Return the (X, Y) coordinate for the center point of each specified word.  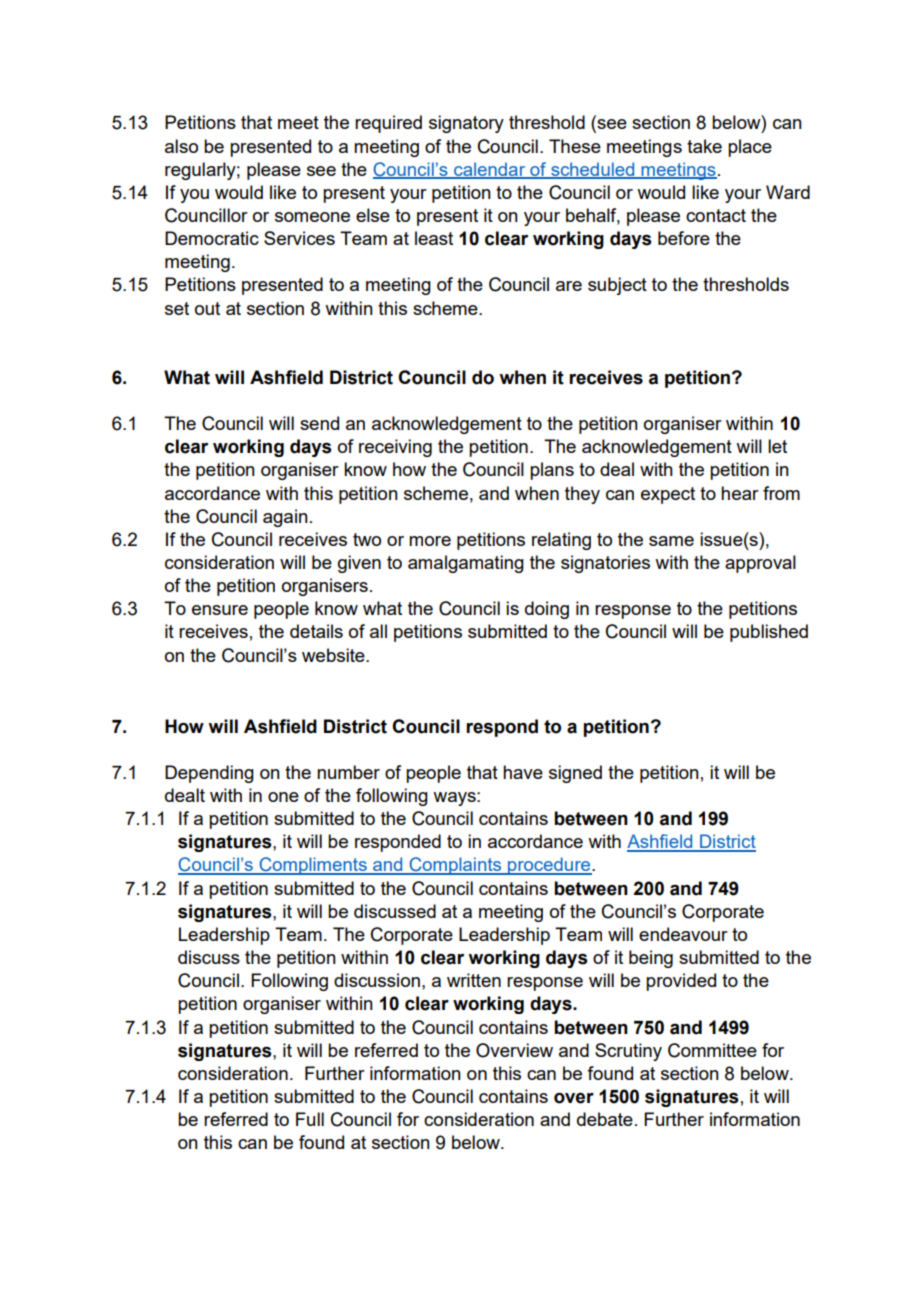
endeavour (683, 934)
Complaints (455, 866)
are (569, 286)
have (523, 772)
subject (617, 286)
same (671, 541)
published (769, 633)
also (181, 146)
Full (310, 1119)
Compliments (313, 866)
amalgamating (466, 564)
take (704, 146)
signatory (466, 124)
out (207, 308)
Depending (209, 774)
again (285, 518)
